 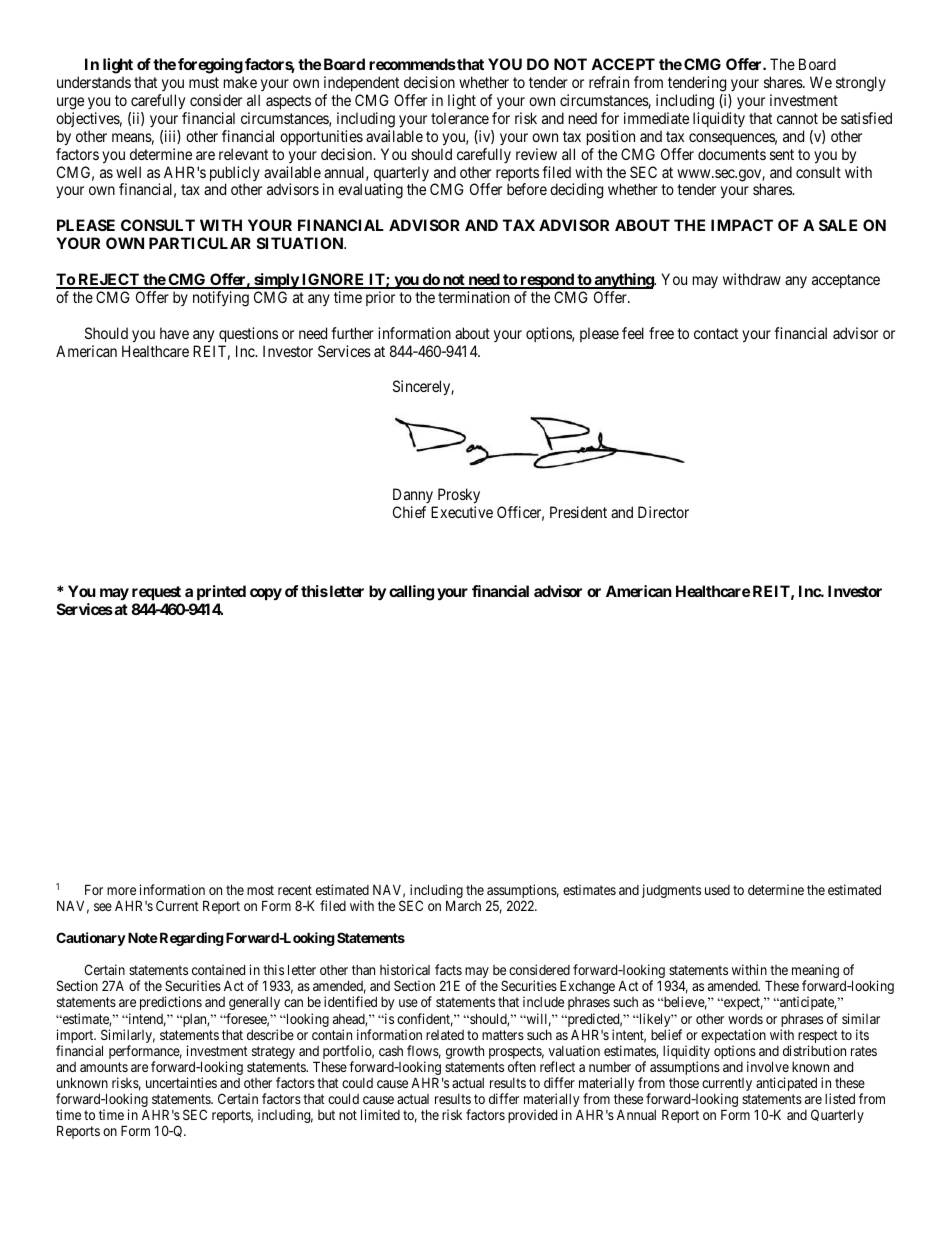 What do you see at coordinates (663, 512) in the screenshot?
I see `Director` at bounding box center [663, 512].
